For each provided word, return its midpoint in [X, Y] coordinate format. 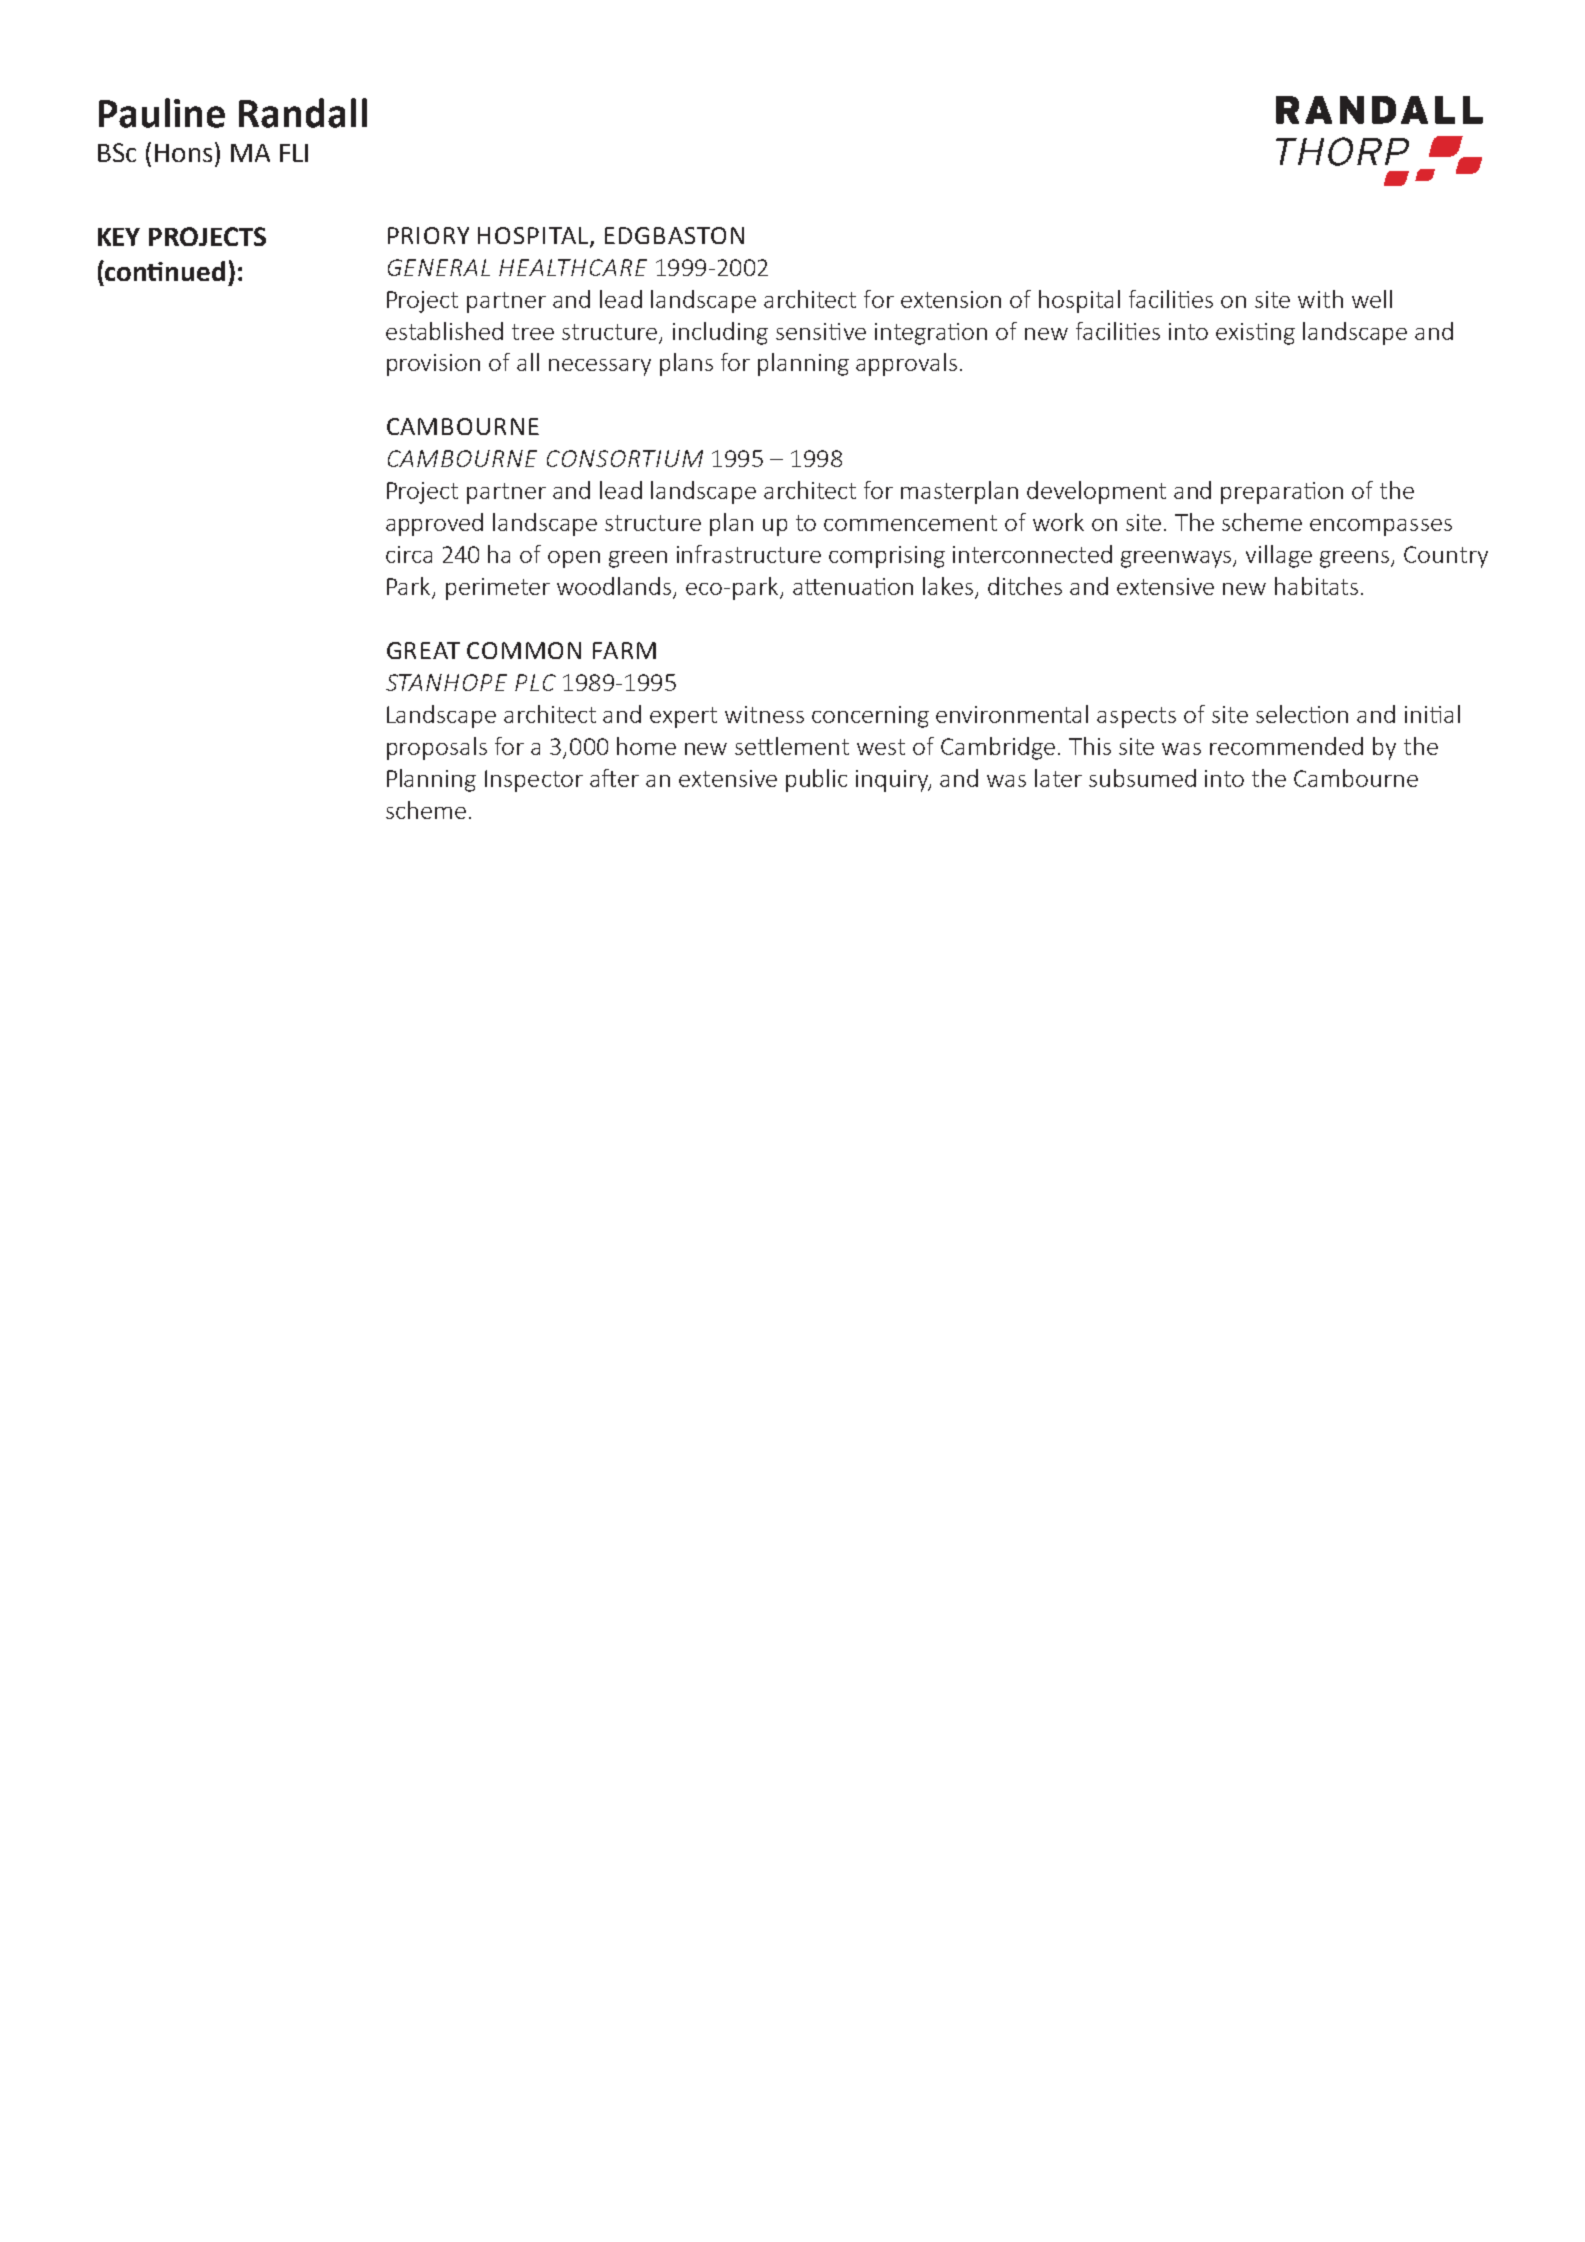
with [1320, 299]
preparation [1282, 493]
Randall [303, 113]
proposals [437, 748]
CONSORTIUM [625, 458]
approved [434, 524]
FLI [294, 153]
